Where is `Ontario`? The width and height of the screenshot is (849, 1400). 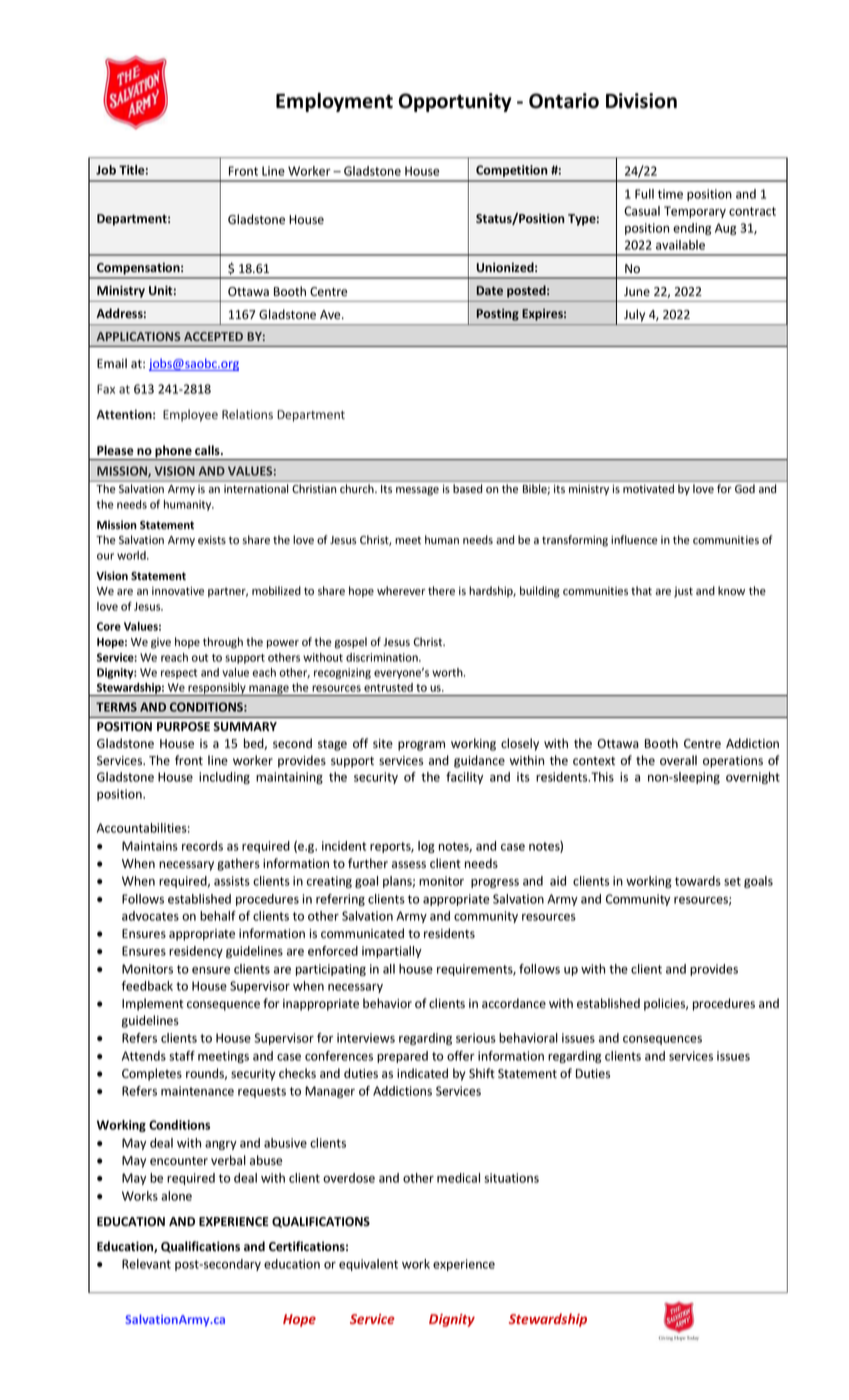
Ontario is located at coordinates (564, 101).
